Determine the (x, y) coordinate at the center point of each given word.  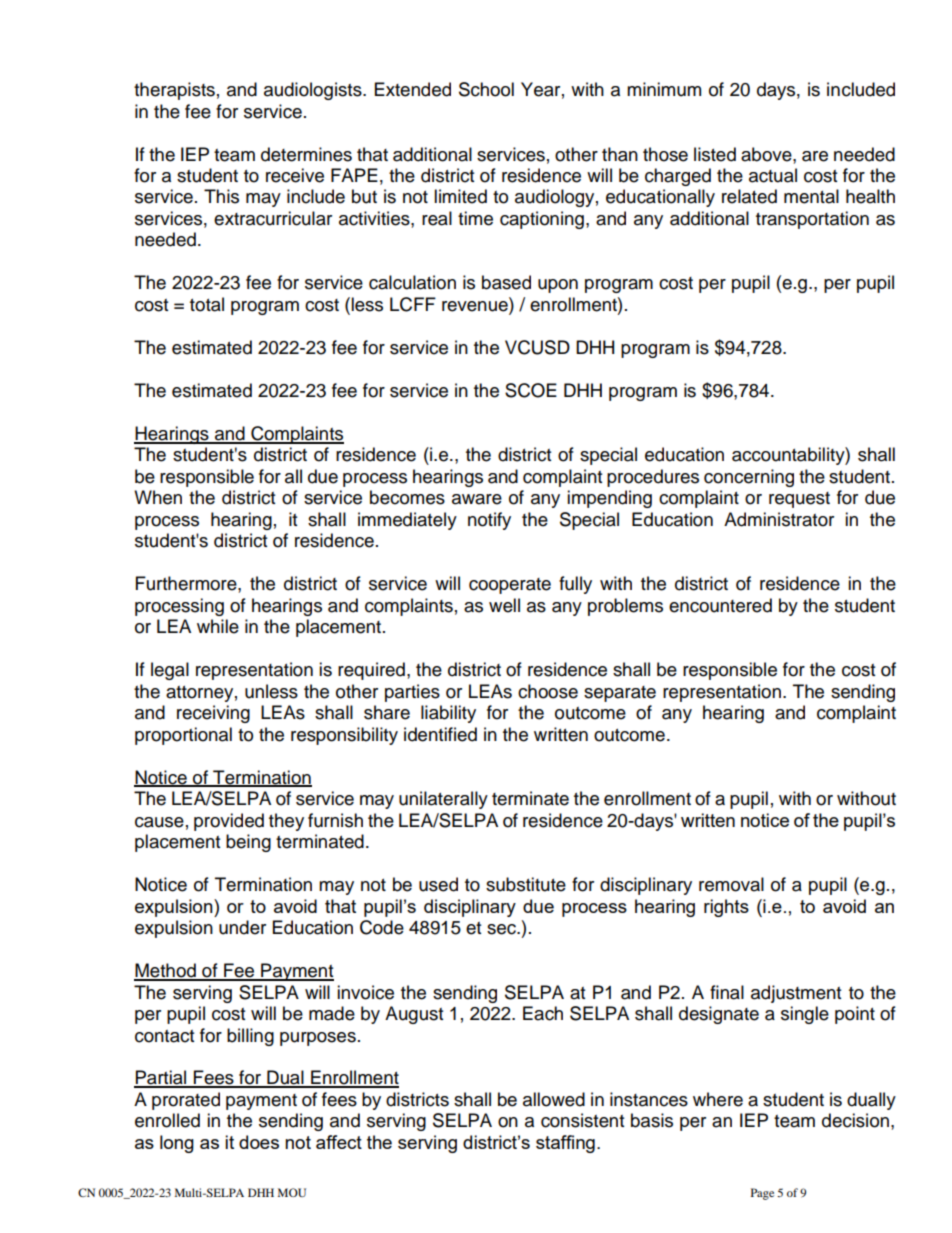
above (767, 154)
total (207, 304)
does (259, 1142)
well (504, 605)
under (242, 927)
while (218, 626)
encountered (720, 605)
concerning (749, 478)
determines (306, 154)
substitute (526, 884)
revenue (476, 306)
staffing (565, 1144)
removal (731, 884)
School (486, 89)
